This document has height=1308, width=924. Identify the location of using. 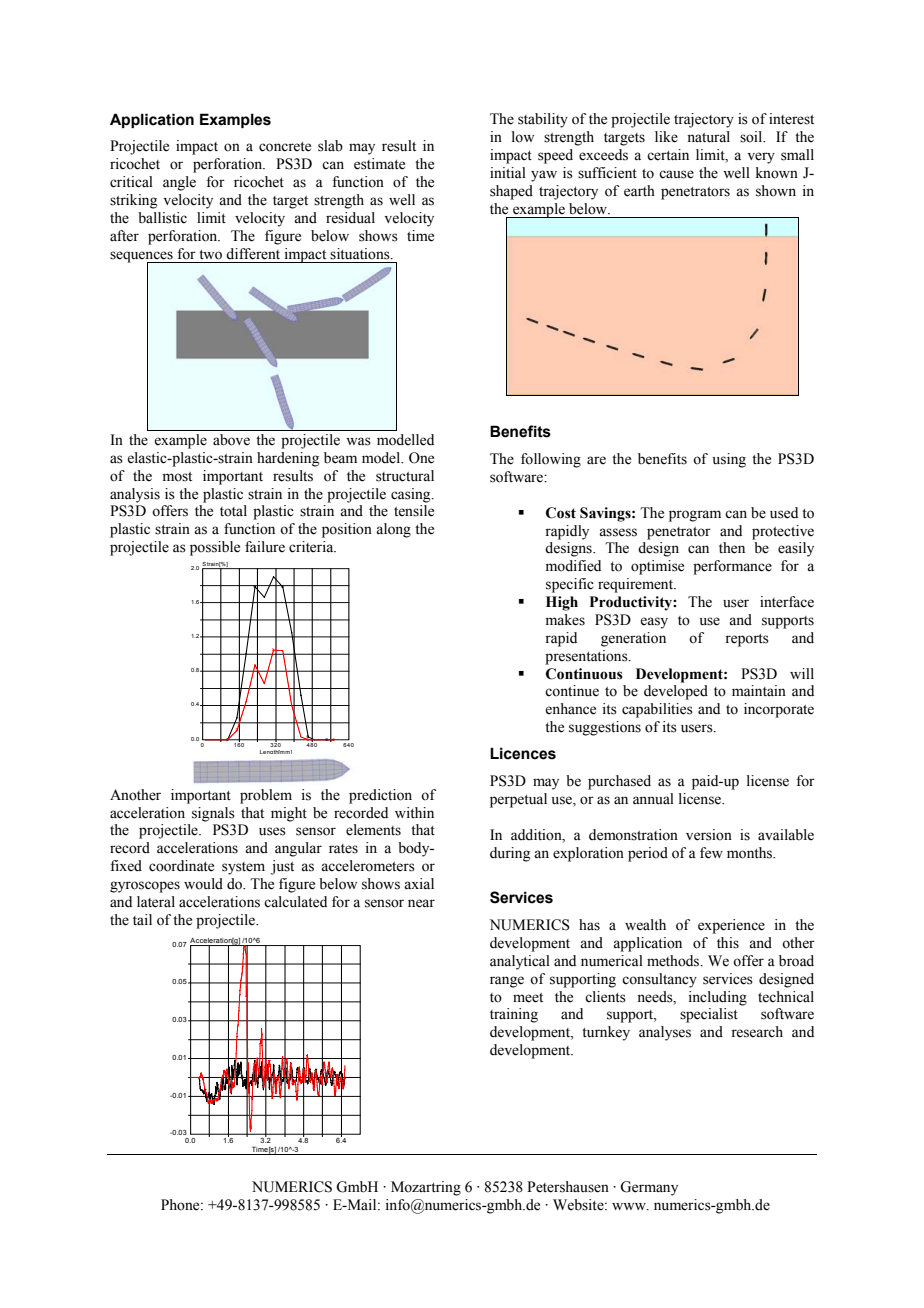
(729, 460).
